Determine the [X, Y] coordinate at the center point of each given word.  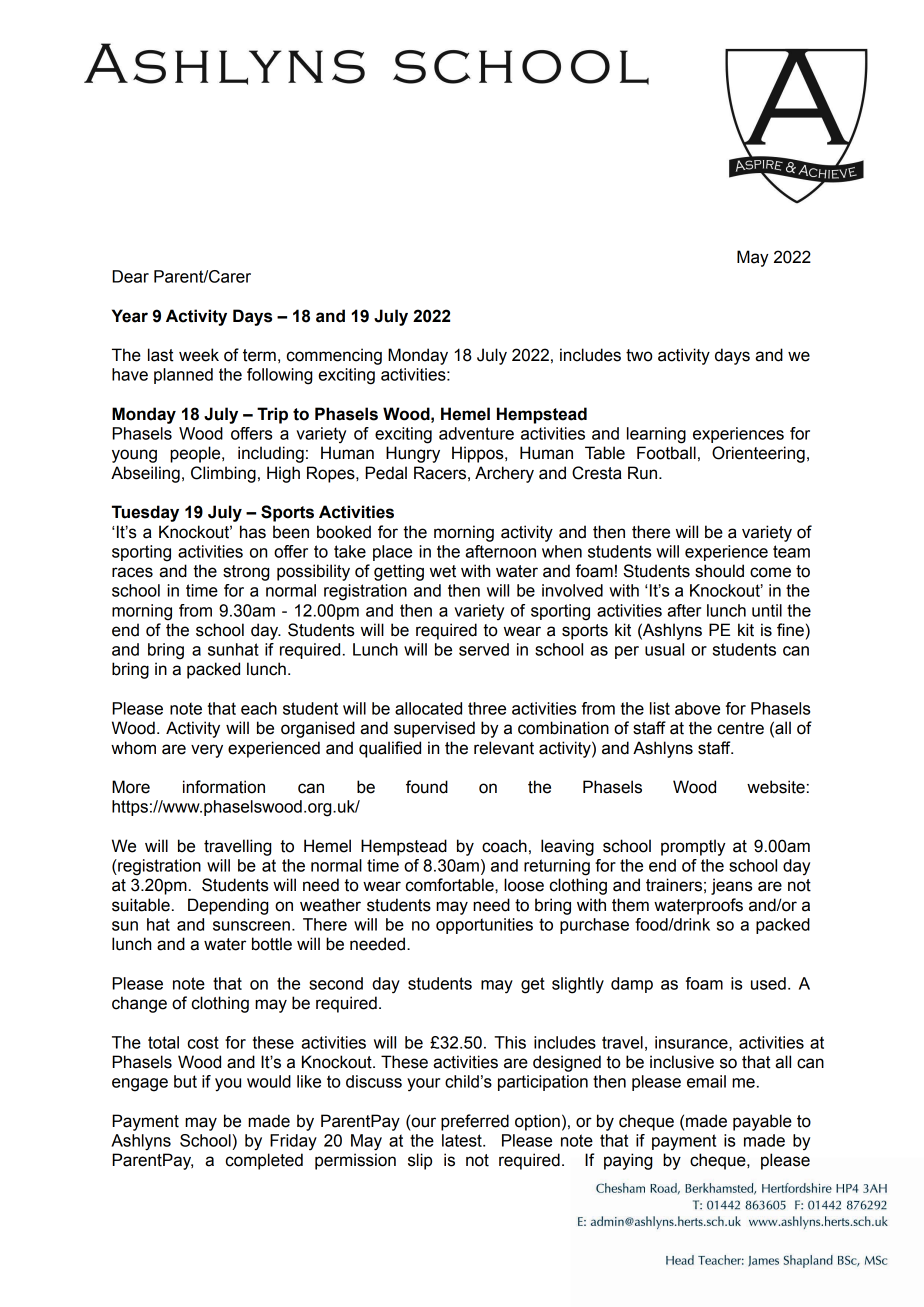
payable [762, 1122]
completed [264, 1161]
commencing [334, 356]
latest [463, 1140]
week [199, 355]
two [639, 355]
